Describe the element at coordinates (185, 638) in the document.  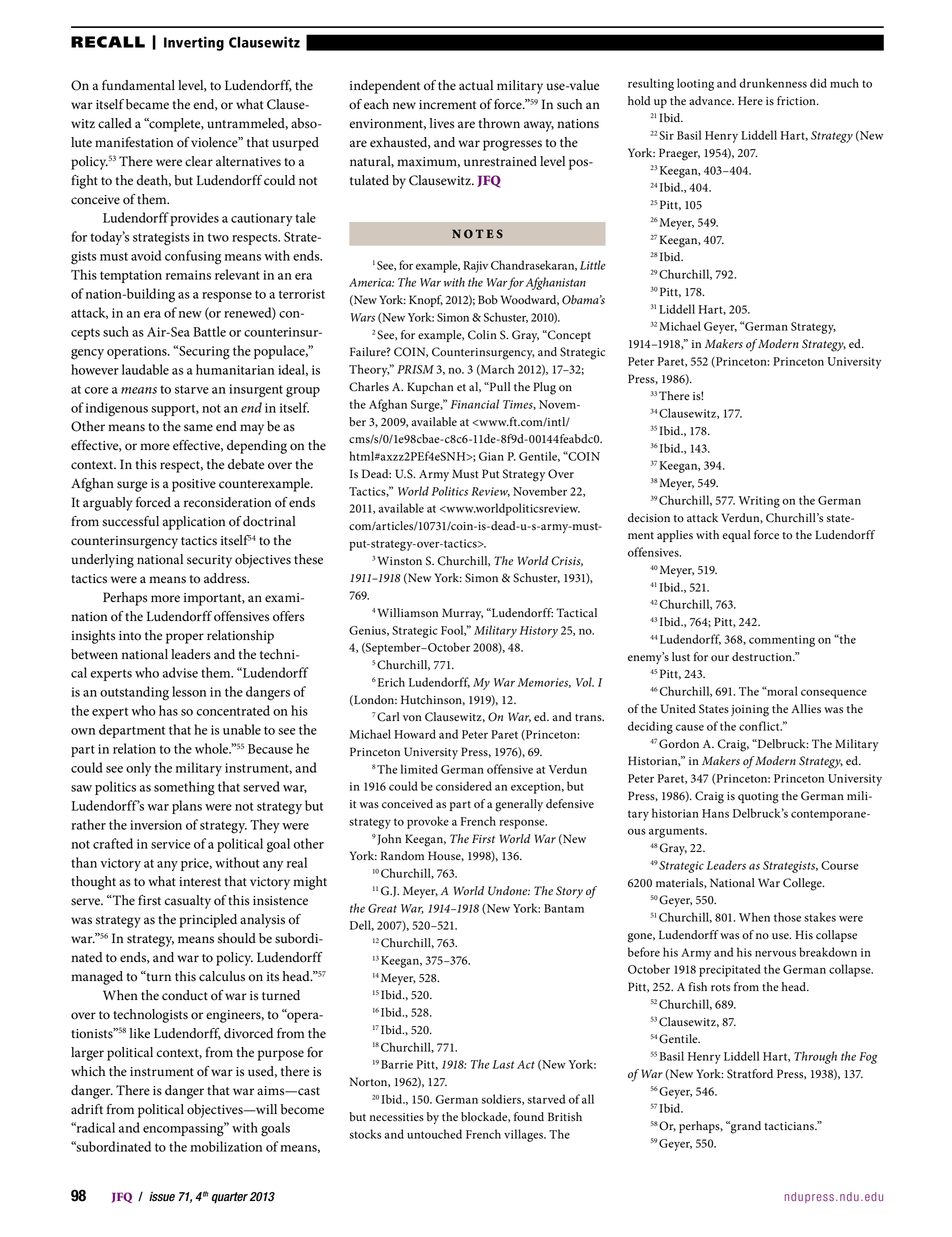
I see `proper` at that location.
